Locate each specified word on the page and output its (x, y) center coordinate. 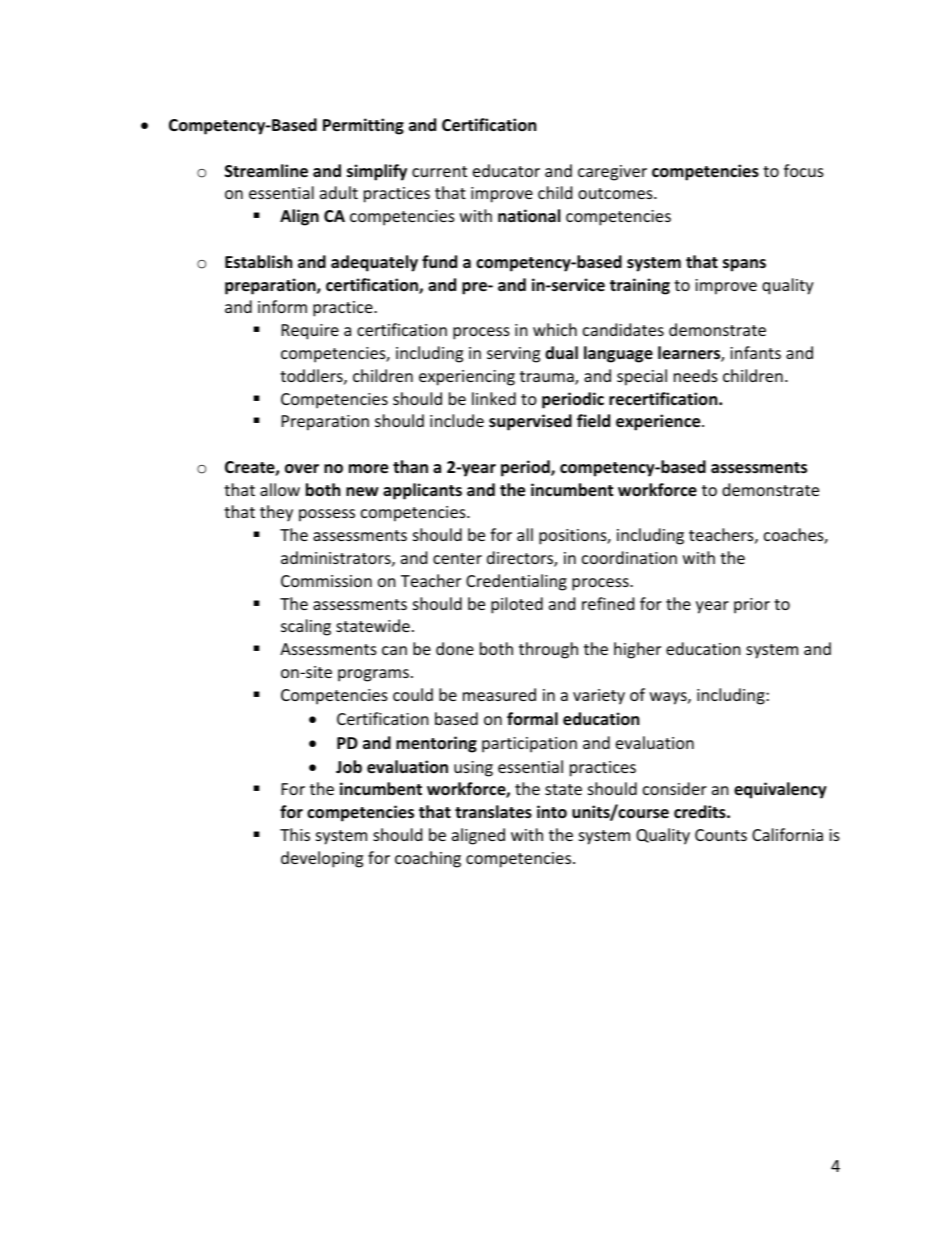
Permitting (363, 126)
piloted (517, 605)
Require (310, 332)
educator (506, 170)
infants (755, 352)
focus (804, 170)
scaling (306, 627)
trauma (548, 378)
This (295, 834)
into (552, 812)
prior (752, 606)
